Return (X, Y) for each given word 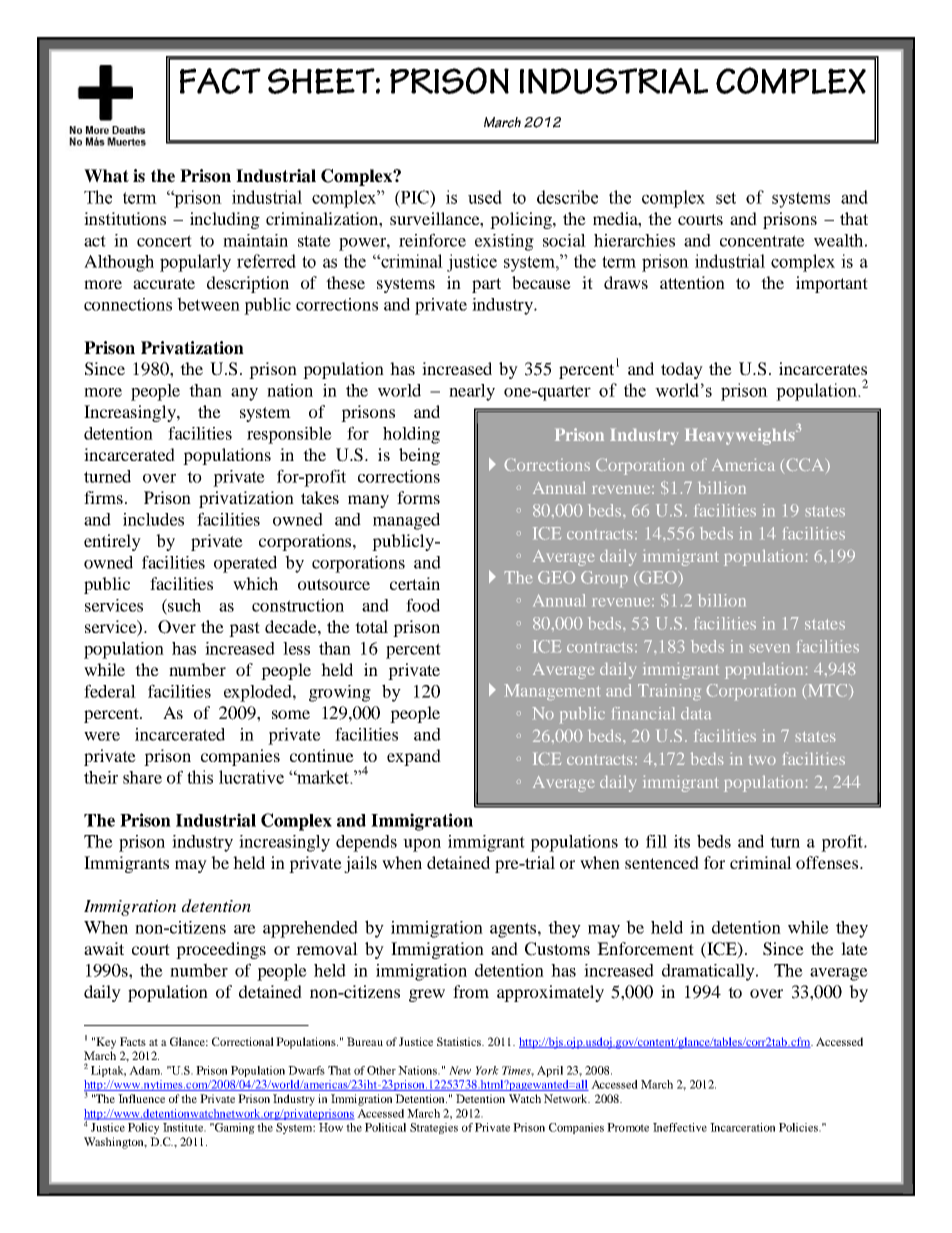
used (485, 197)
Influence (141, 1098)
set (726, 198)
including (225, 220)
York (487, 1070)
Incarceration (742, 1127)
